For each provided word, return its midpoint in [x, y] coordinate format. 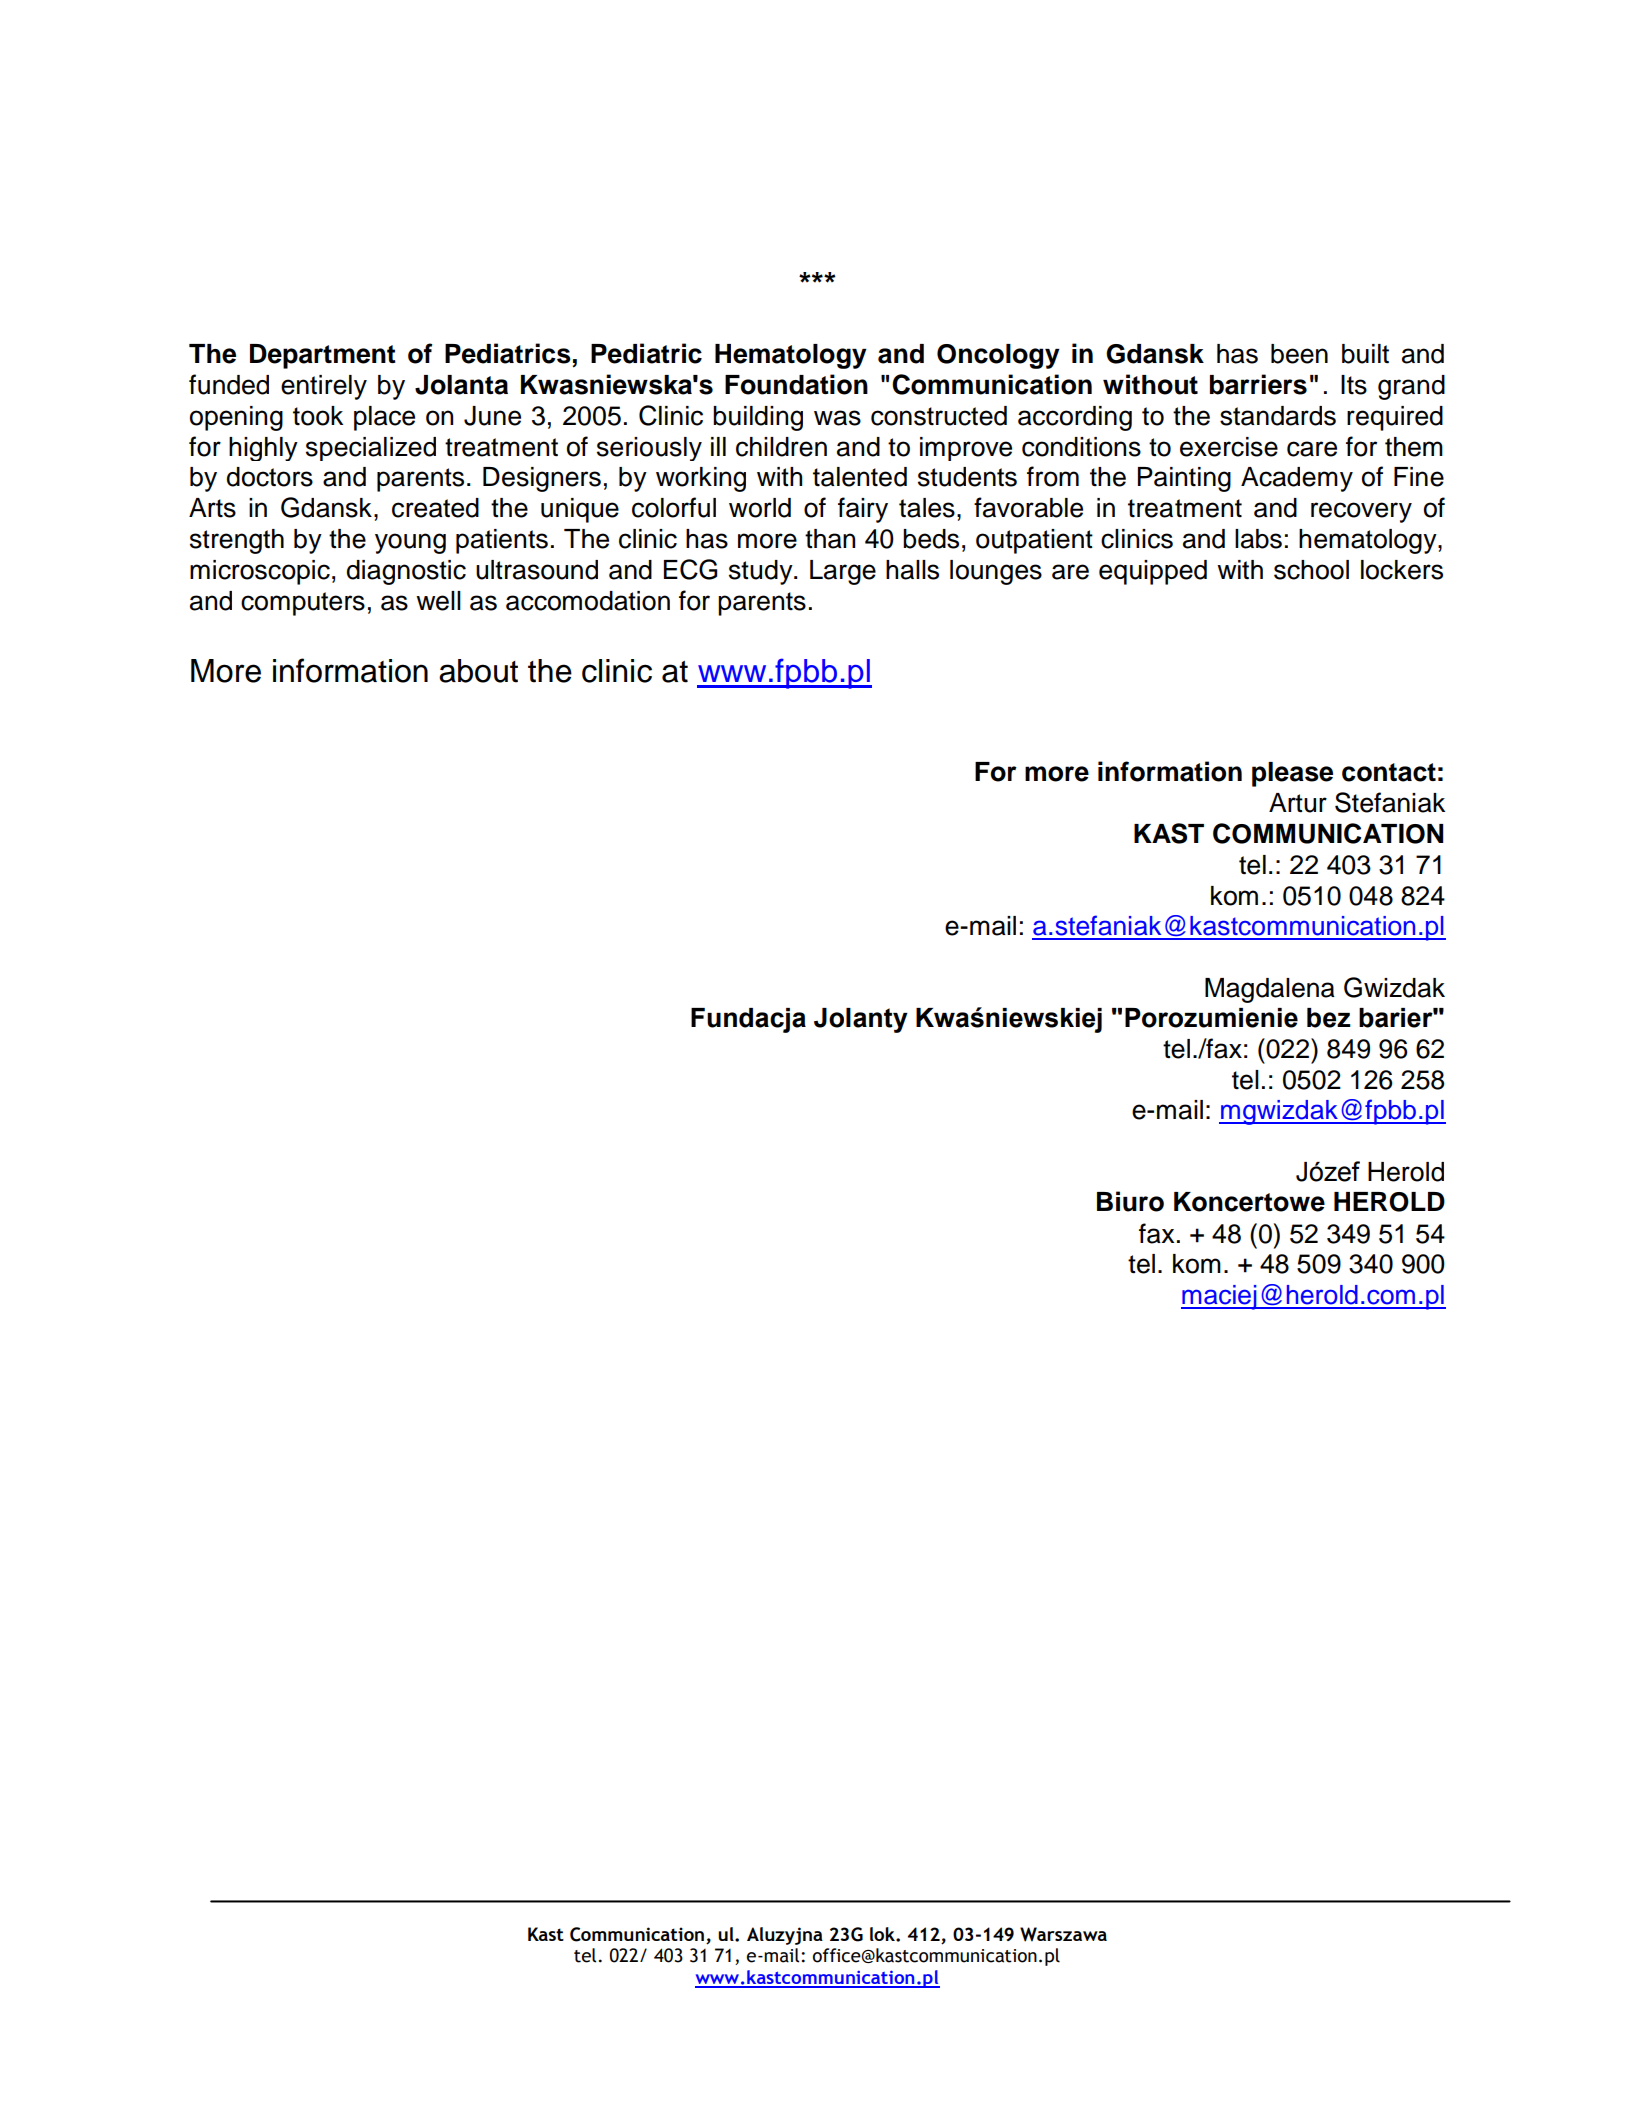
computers [303, 604]
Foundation [796, 384]
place [384, 418]
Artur [1298, 803]
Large [843, 572]
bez [1329, 1018]
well [438, 601]
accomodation [588, 601]
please [1292, 774]
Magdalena [1270, 990]
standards [1278, 416]
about [478, 671]
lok [883, 1934]
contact [1389, 772]
